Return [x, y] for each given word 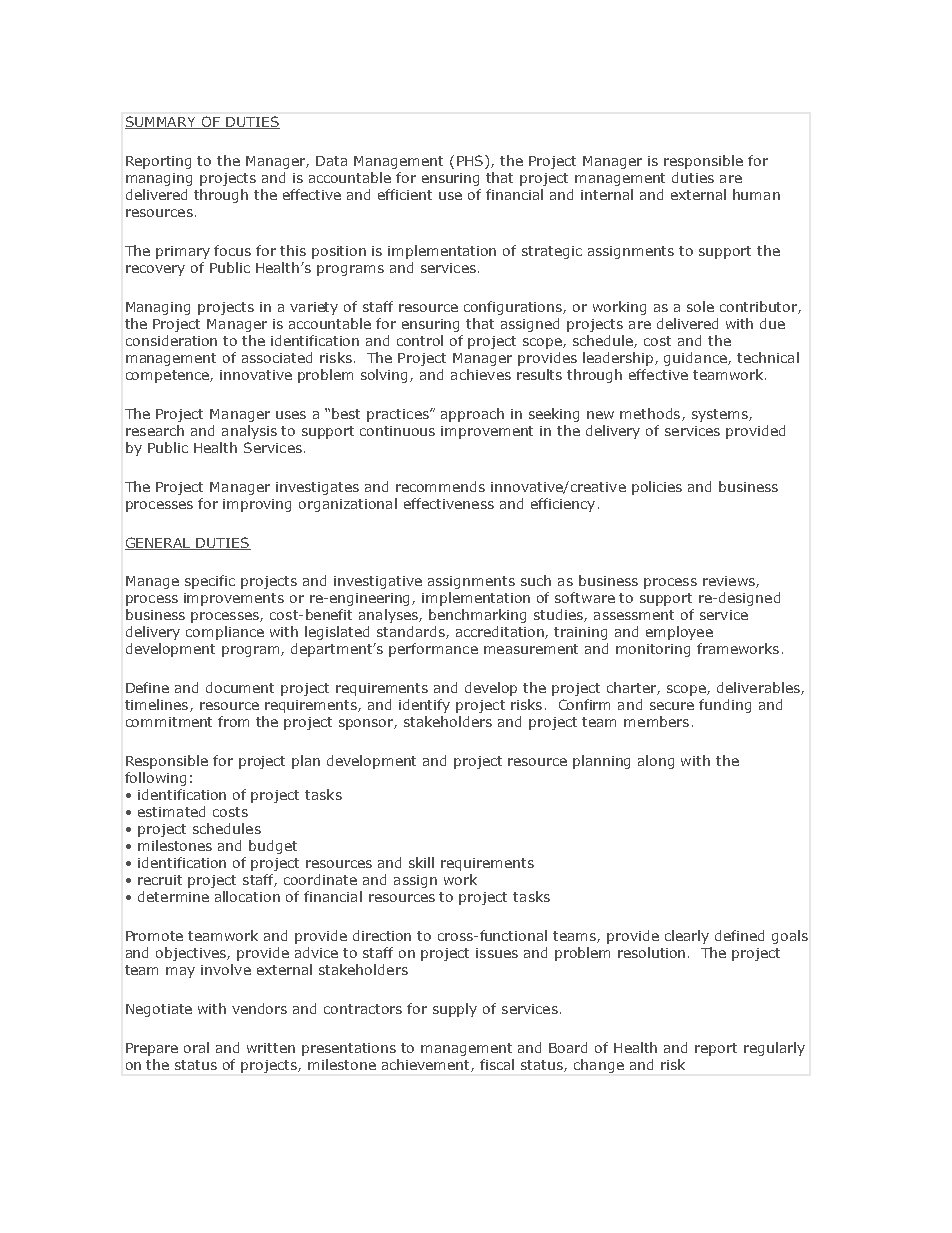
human [756, 194]
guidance [696, 359]
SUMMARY [162, 122]
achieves [481, 374]
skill [421, 862]
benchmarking [477, 616]
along [656, 762]
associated [277, 357]
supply [455, 1010]
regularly [774, 1049]
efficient [405, 194]
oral [196, 1047]
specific [210, 582]
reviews [730, 582]
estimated [171, 811]
